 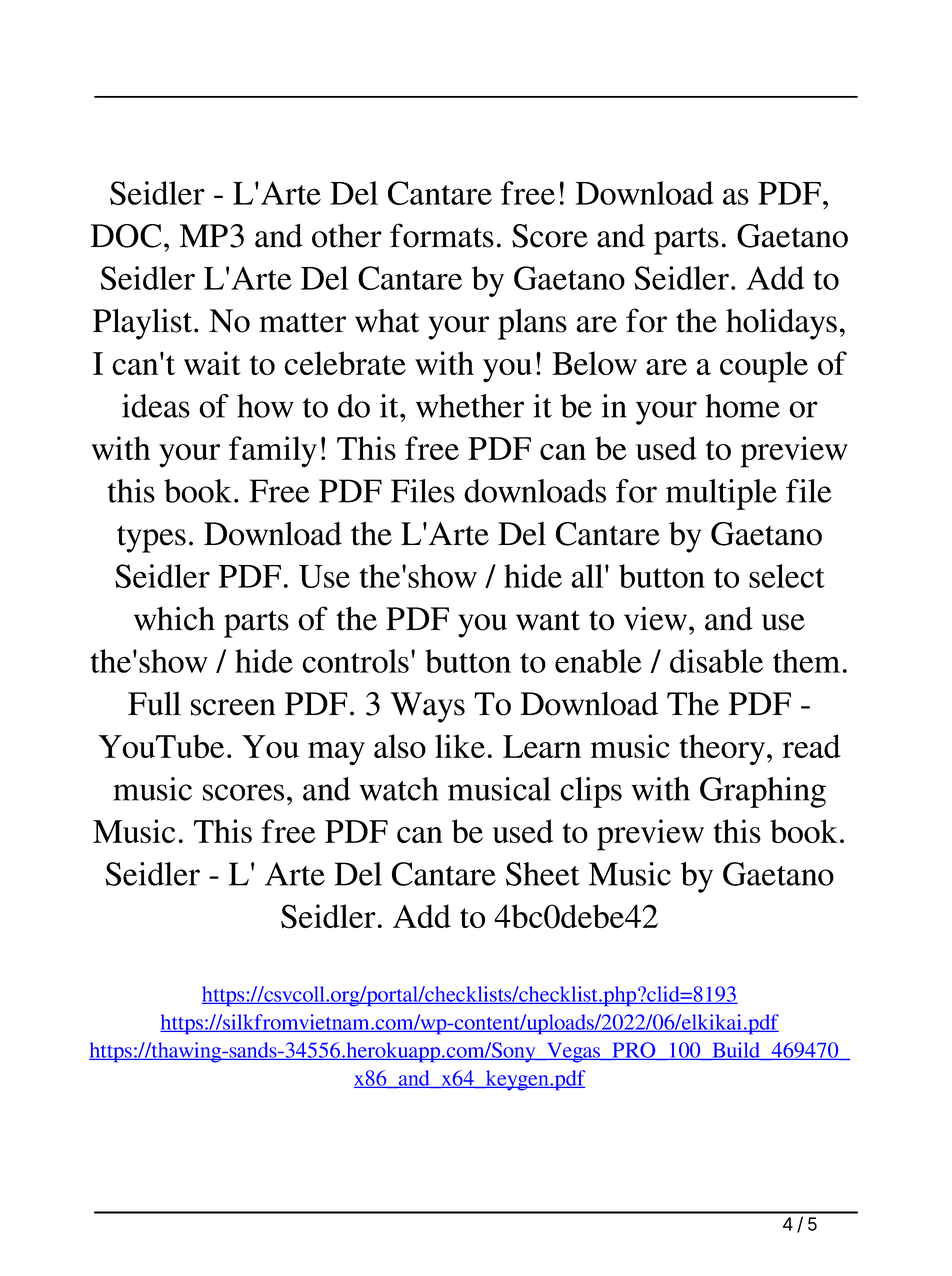 What do you see at coordinates (787, 576) in the screenshot?
I see `select` at bounding box center [787, 576].
